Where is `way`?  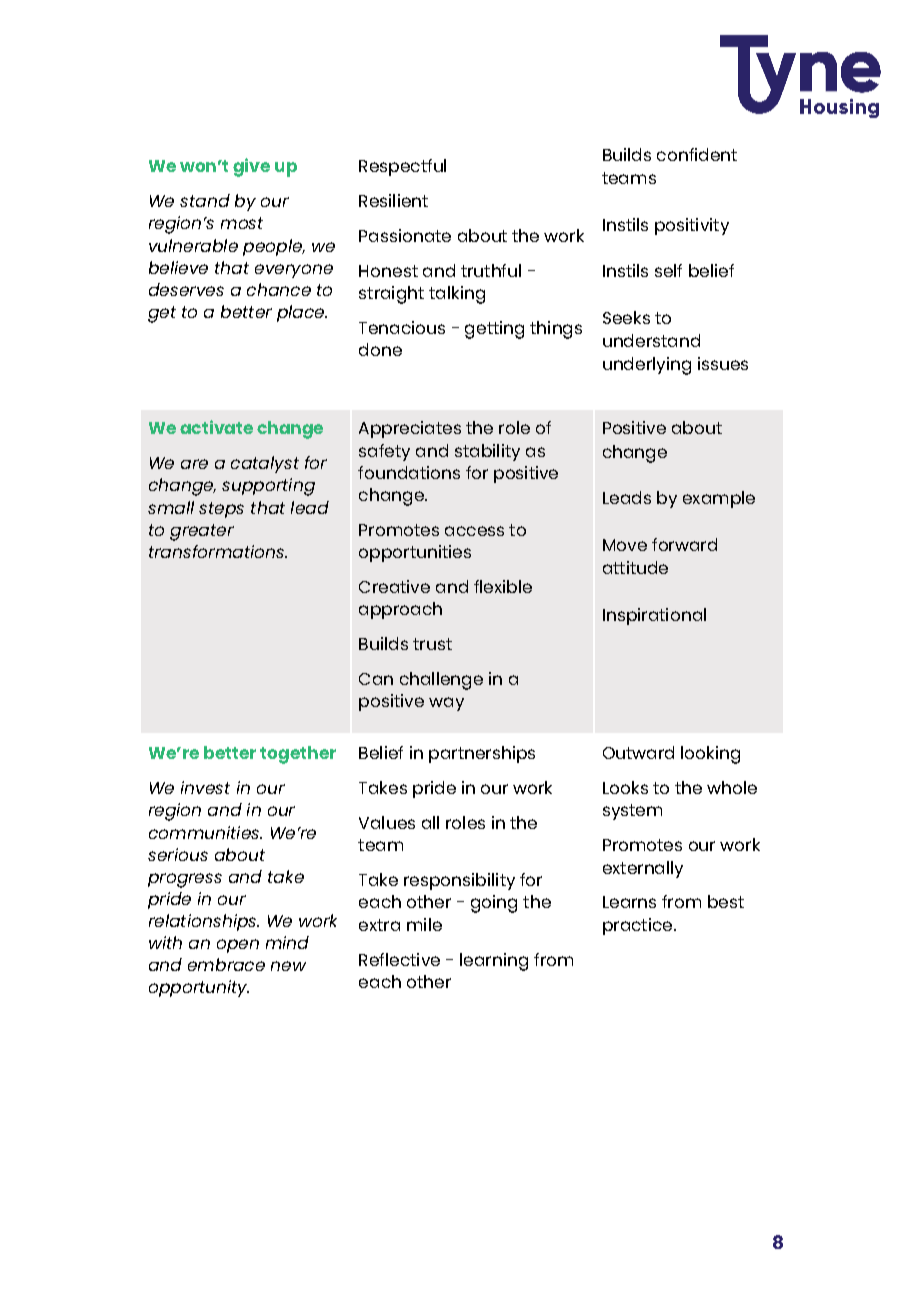 way is located at coordinates (446, 704).
